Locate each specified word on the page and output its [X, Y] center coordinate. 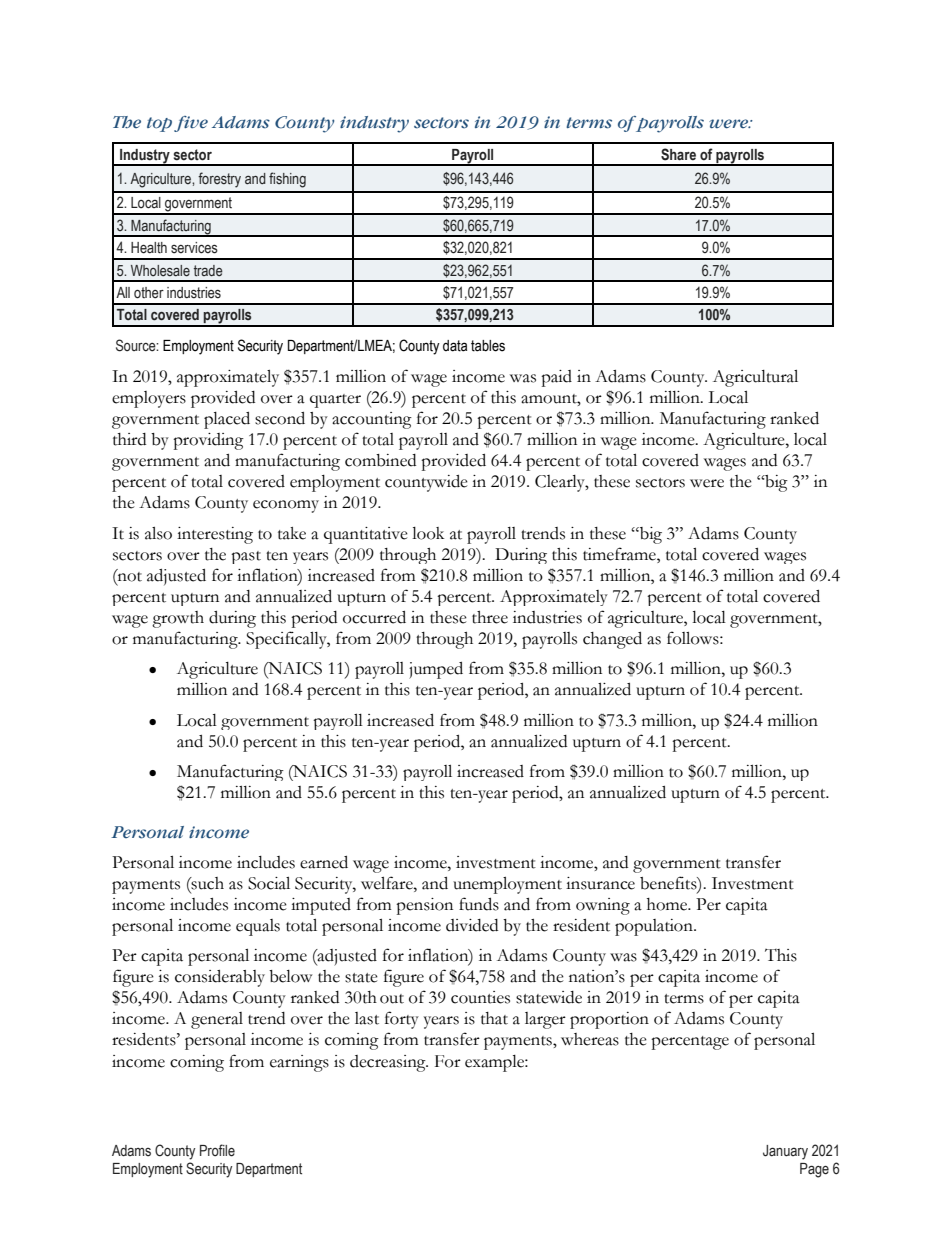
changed [612, 640]
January [785, 1152]
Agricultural [755, 378]
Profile [217, 1150]
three [490, 617]
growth [178, 619]
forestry [219, 180]
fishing [287, 180]
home [668, 904]
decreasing [389, 1063]
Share [678, 154]
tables [488, 346]
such [207, 883]
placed [227, 420]
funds [479, 904]
